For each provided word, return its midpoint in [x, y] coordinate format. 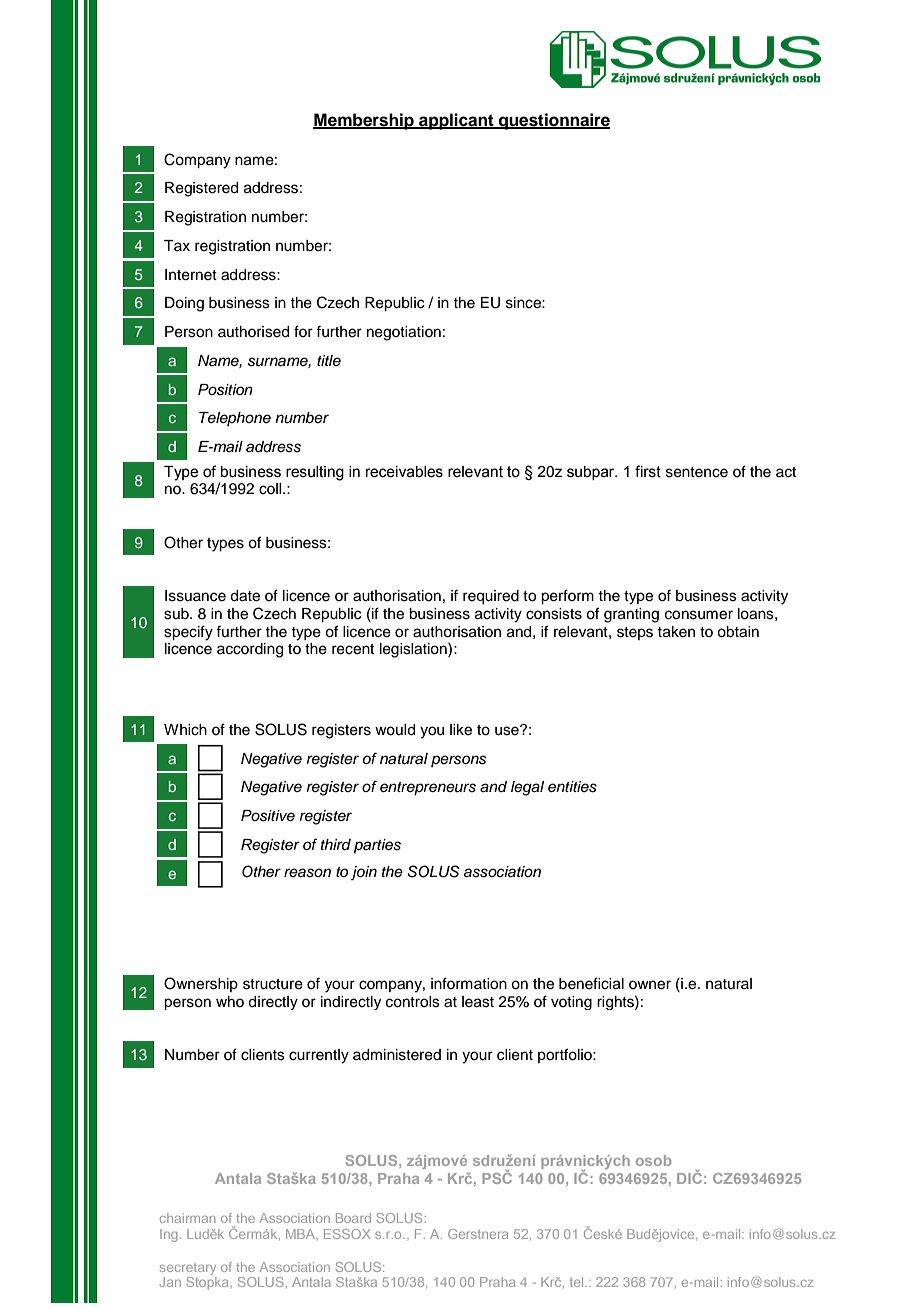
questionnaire [553, 121]
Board [353, 1218]
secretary [188, 1269]
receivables [404, 472]
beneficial [591, 983]
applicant [456, 121]
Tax [177, 245]
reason [307, 873]
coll [271, 489]
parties [377, 846]
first [648, 471]
